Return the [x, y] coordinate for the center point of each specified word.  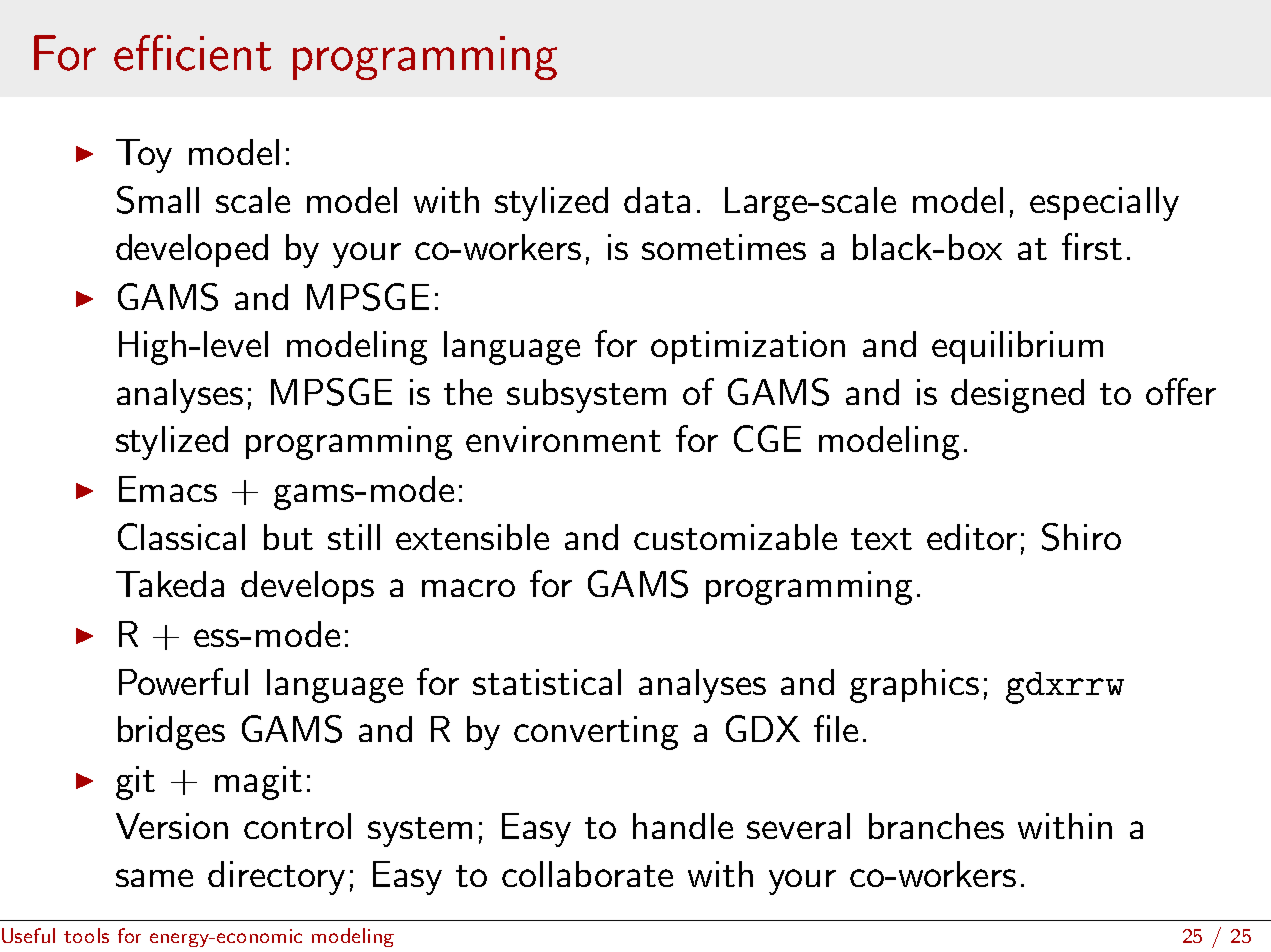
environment [563, 439]
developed [192, 250]
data [657, 200]
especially [1104, 204]
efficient [192, 53]
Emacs [168, 489]
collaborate [587, 874]
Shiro [1081, 537]
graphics [914, 686]
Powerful [183, 681]
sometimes [724, 247]
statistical [547, 682]
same [154, 878]
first [1092, 246]
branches [936, 826]
